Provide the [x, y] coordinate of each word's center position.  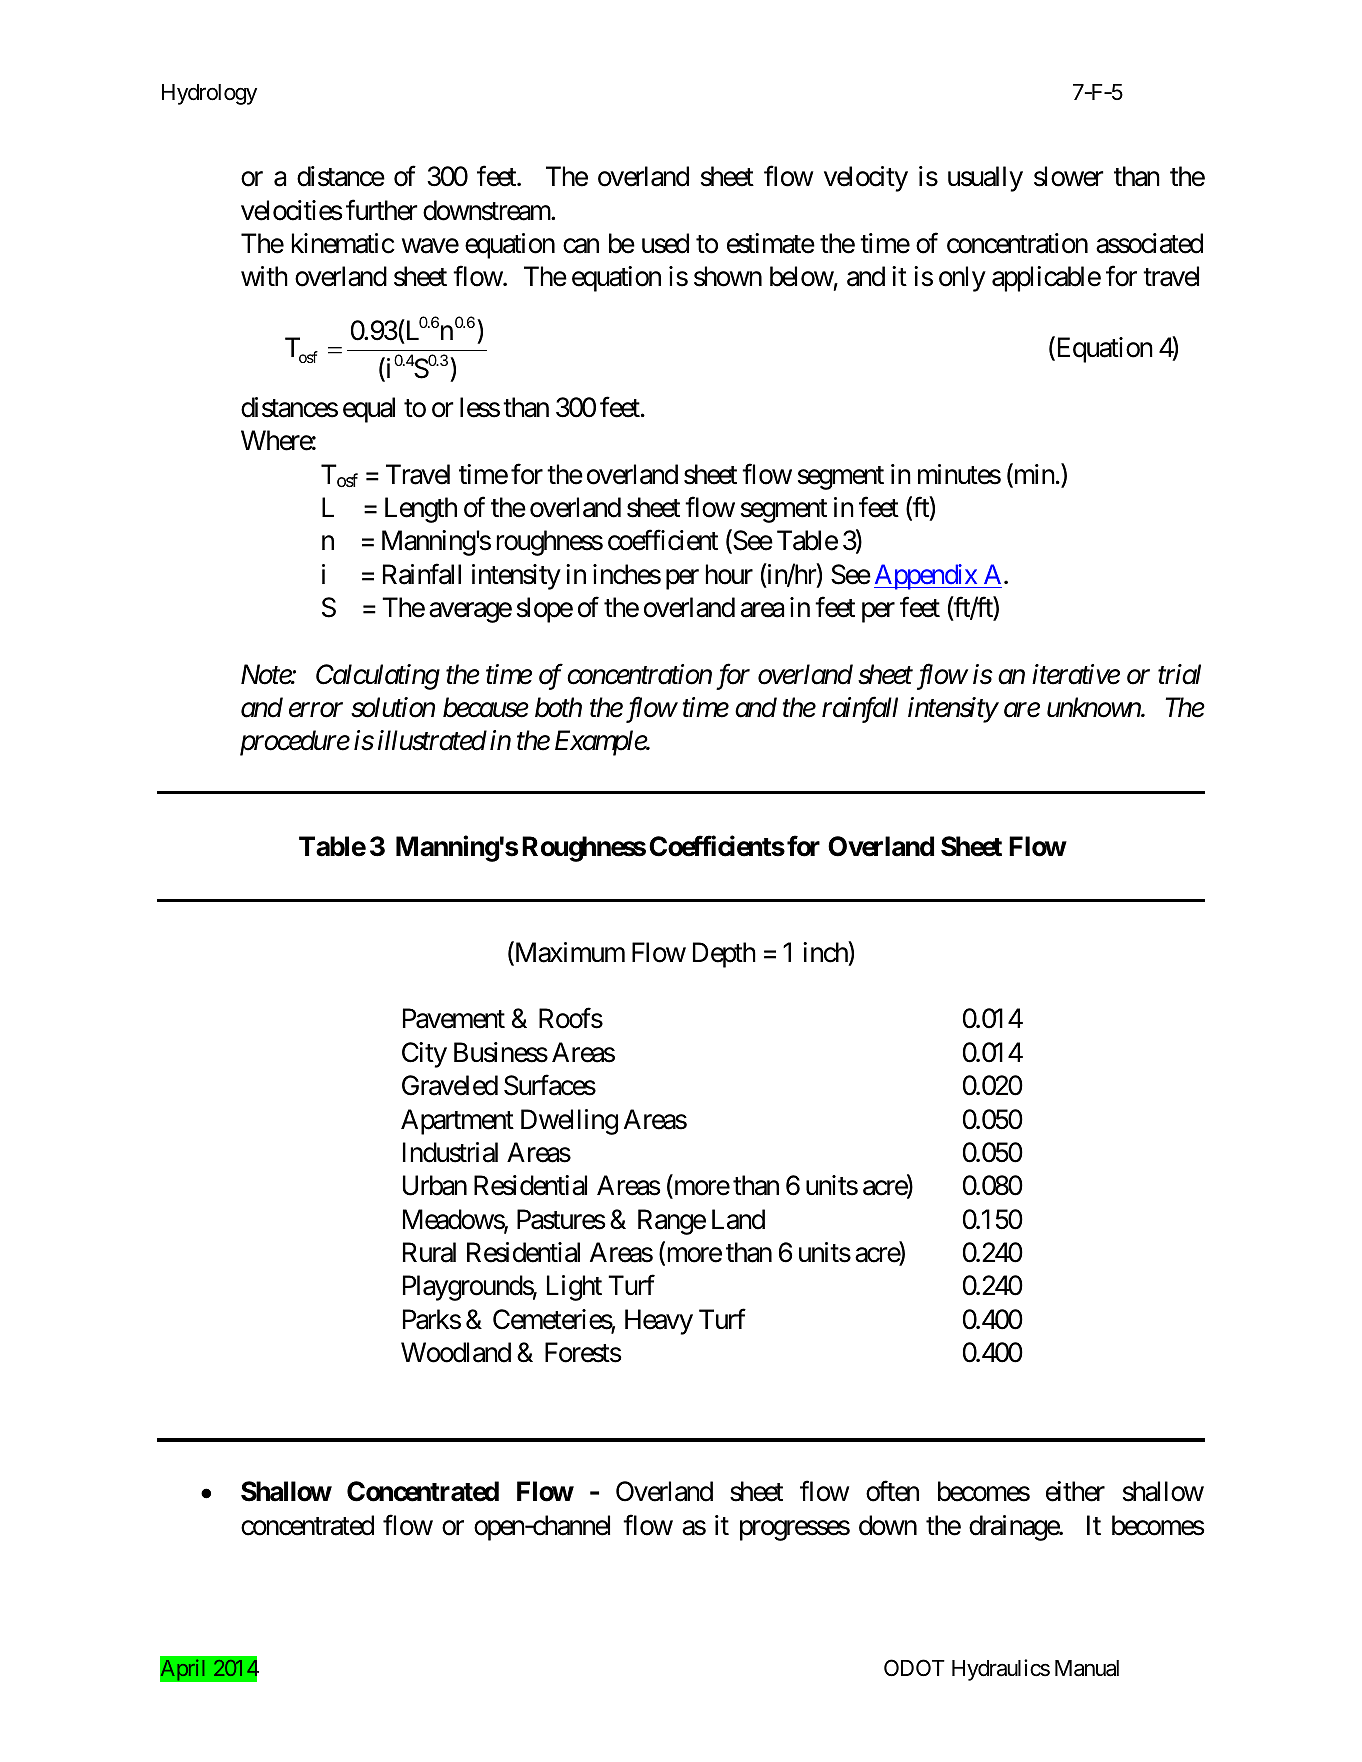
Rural [429, 1252]
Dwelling [569, 1122]
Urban [435, 1185]
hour [729, 574]
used [665, 243]
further [382, 210]
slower [1069, 176]
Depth [724, 955]
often [892, 1491]
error [316, 710]
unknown [1094, 707]
